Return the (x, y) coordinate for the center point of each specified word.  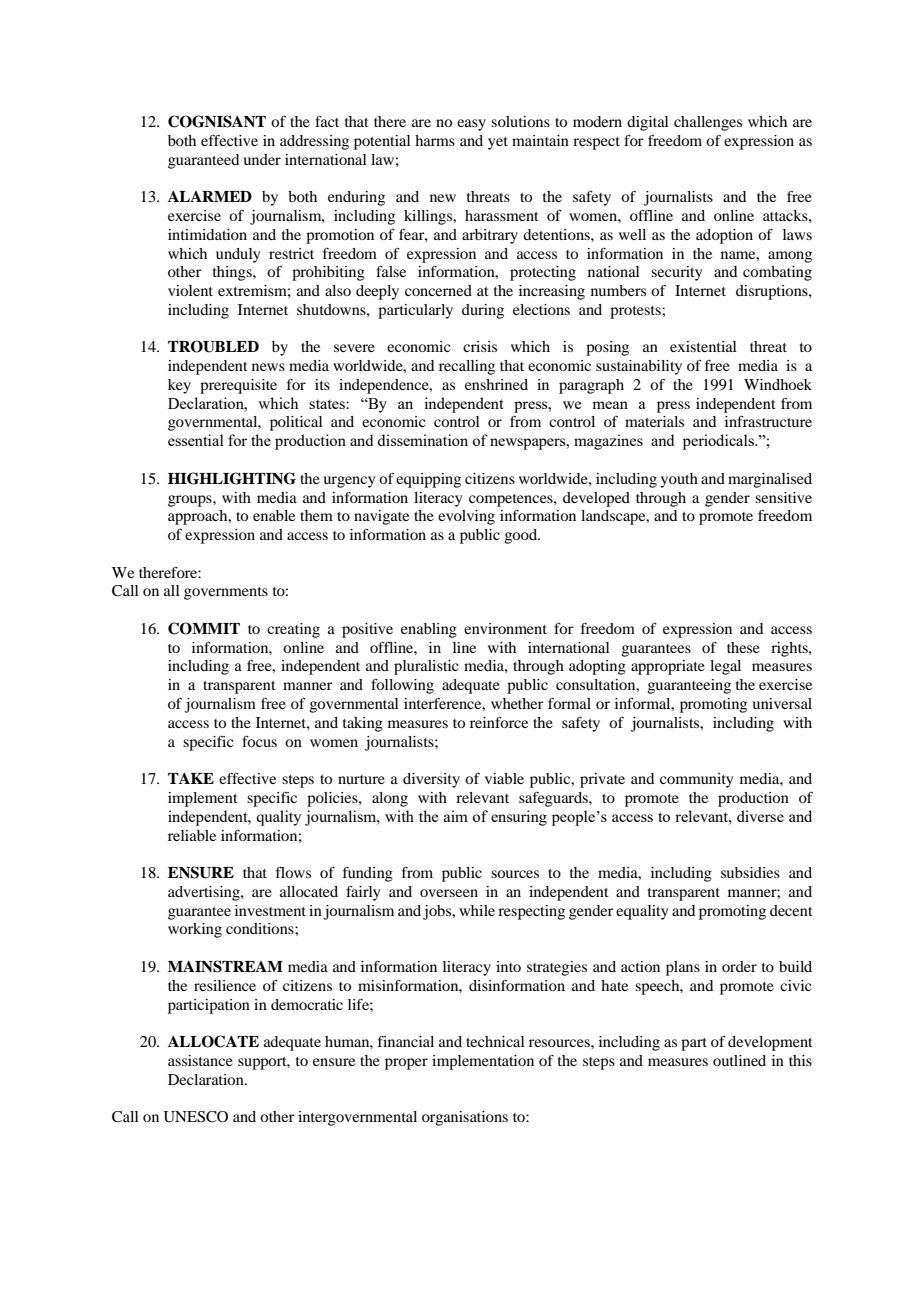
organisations (465, 1118)
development (770, 1043)
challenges (708, 123)
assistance (200, 1060)
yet (498, 143)
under (262, 159)
